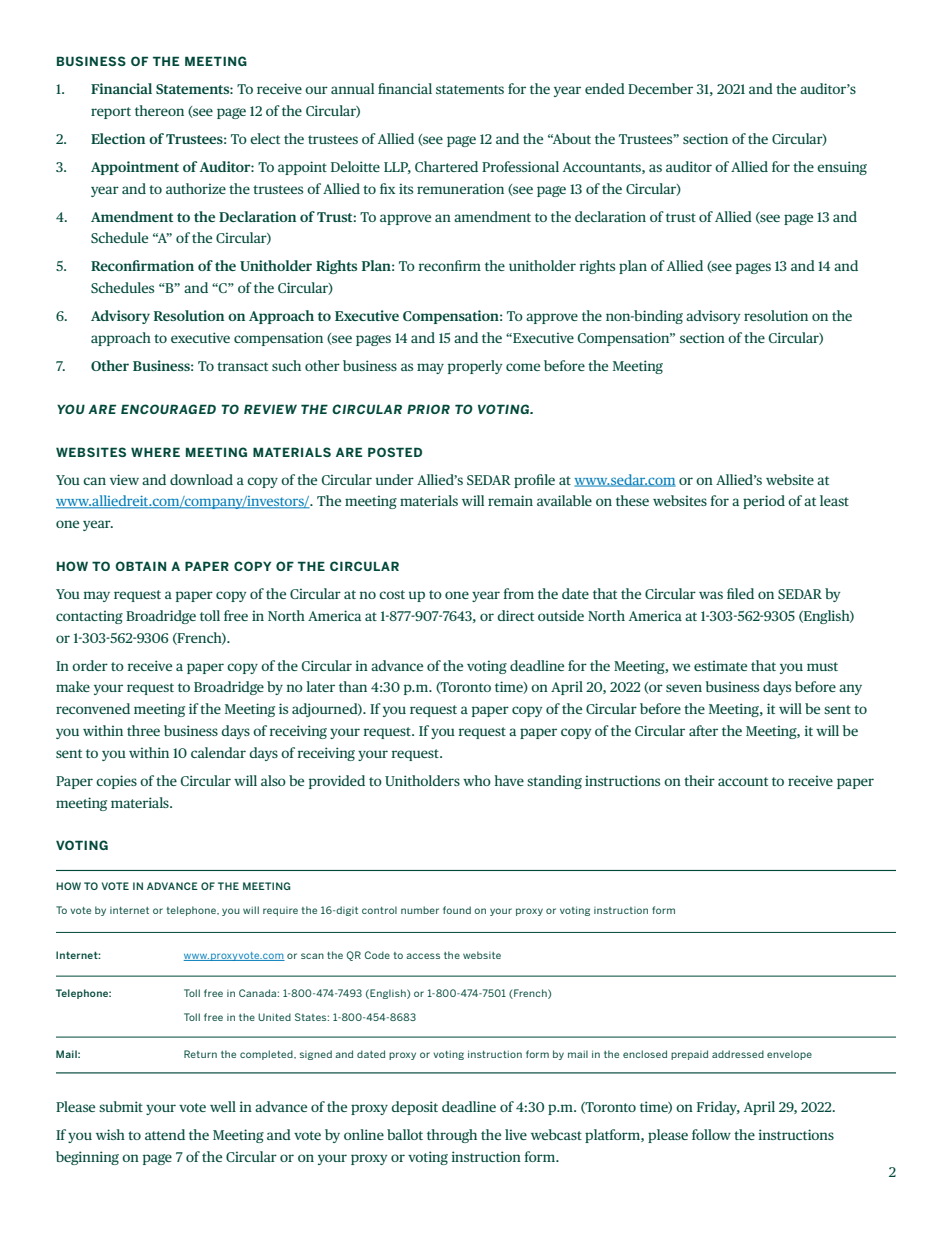 The height and width of the screenshot is (1233, 952). Describe the element at coordinates (477, 780) in the screenshot. I see `who` at that location.
